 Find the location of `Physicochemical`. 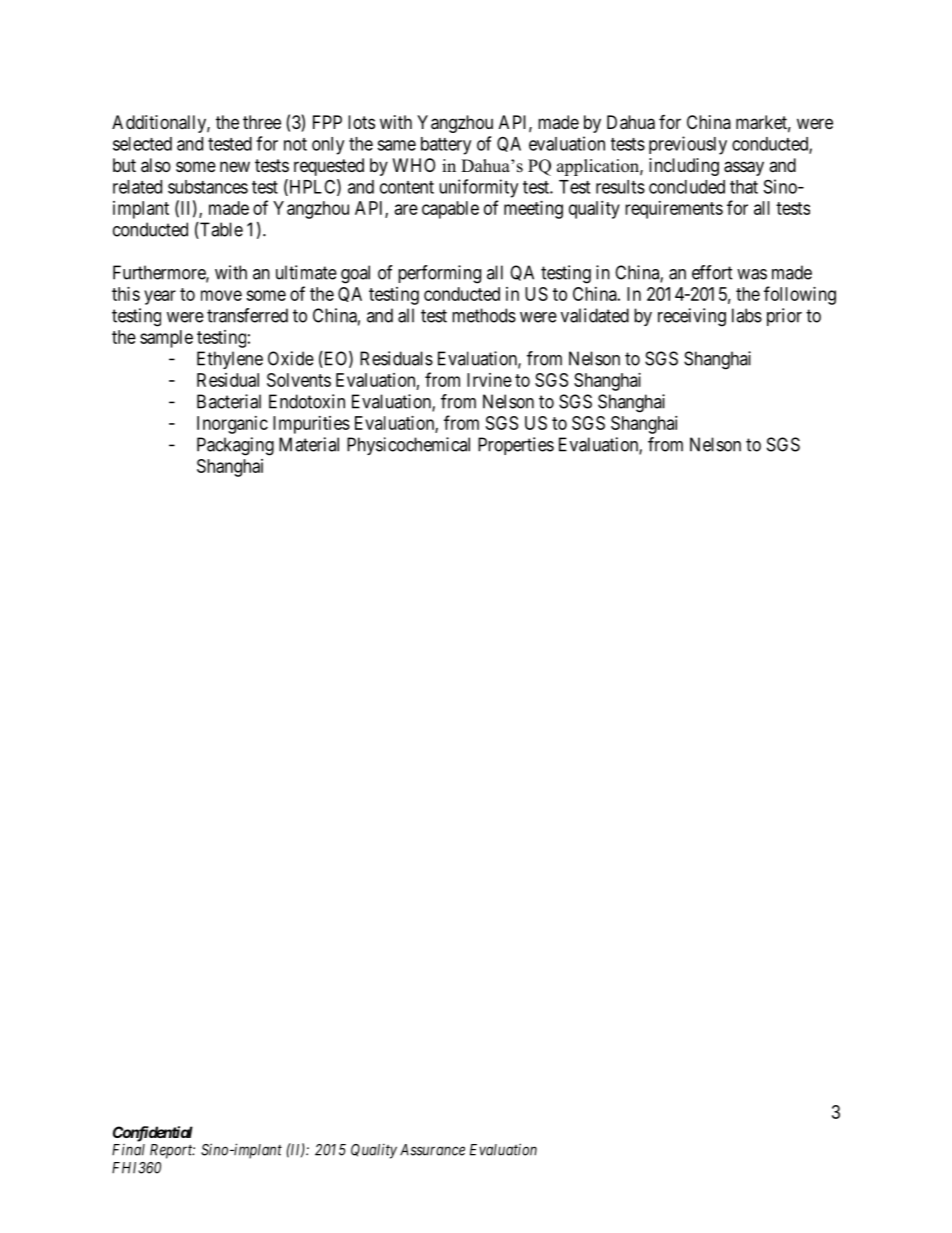

Physicochemical is located at coordinates (408, 446).
